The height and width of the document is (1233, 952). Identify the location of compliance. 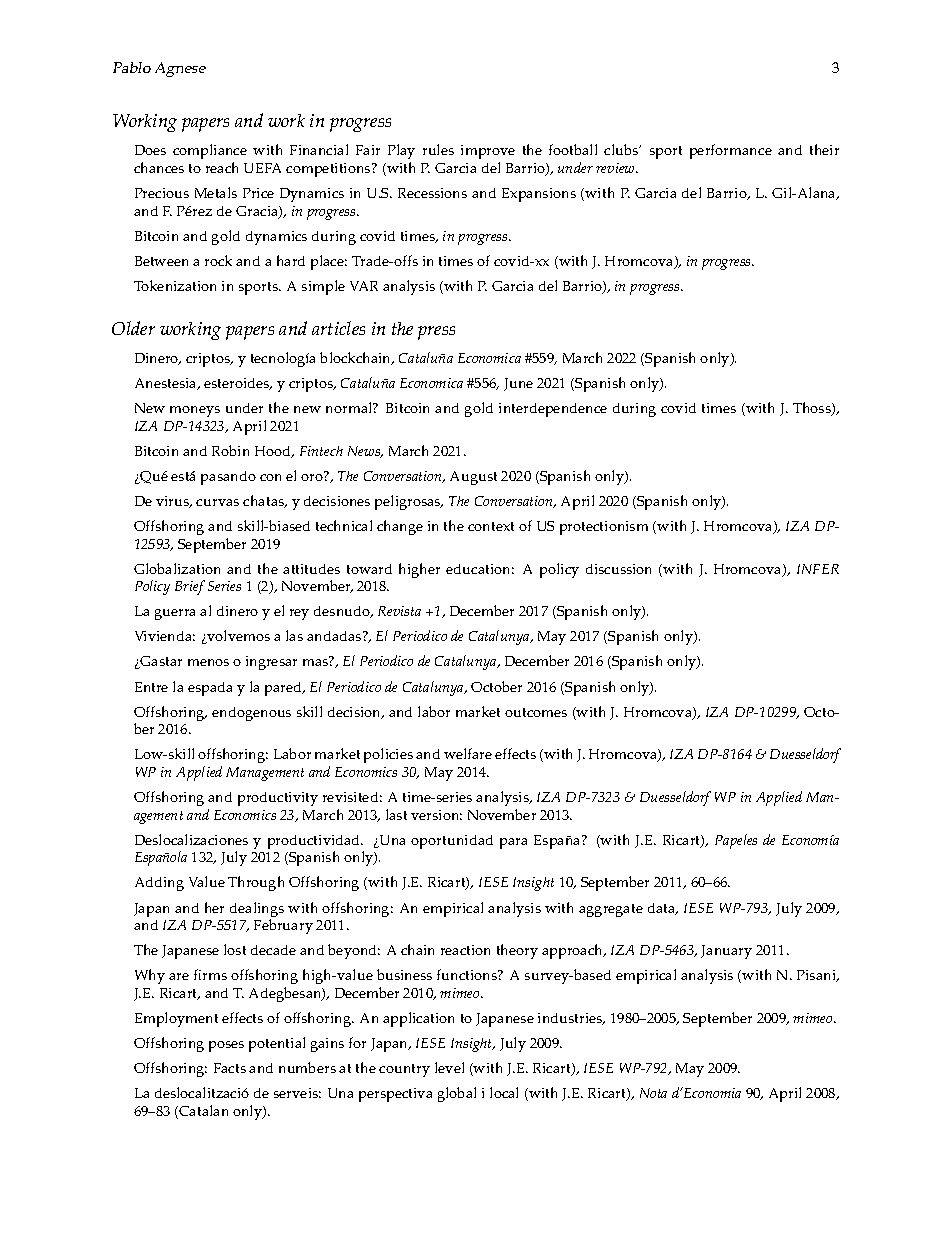
(210, 151).
